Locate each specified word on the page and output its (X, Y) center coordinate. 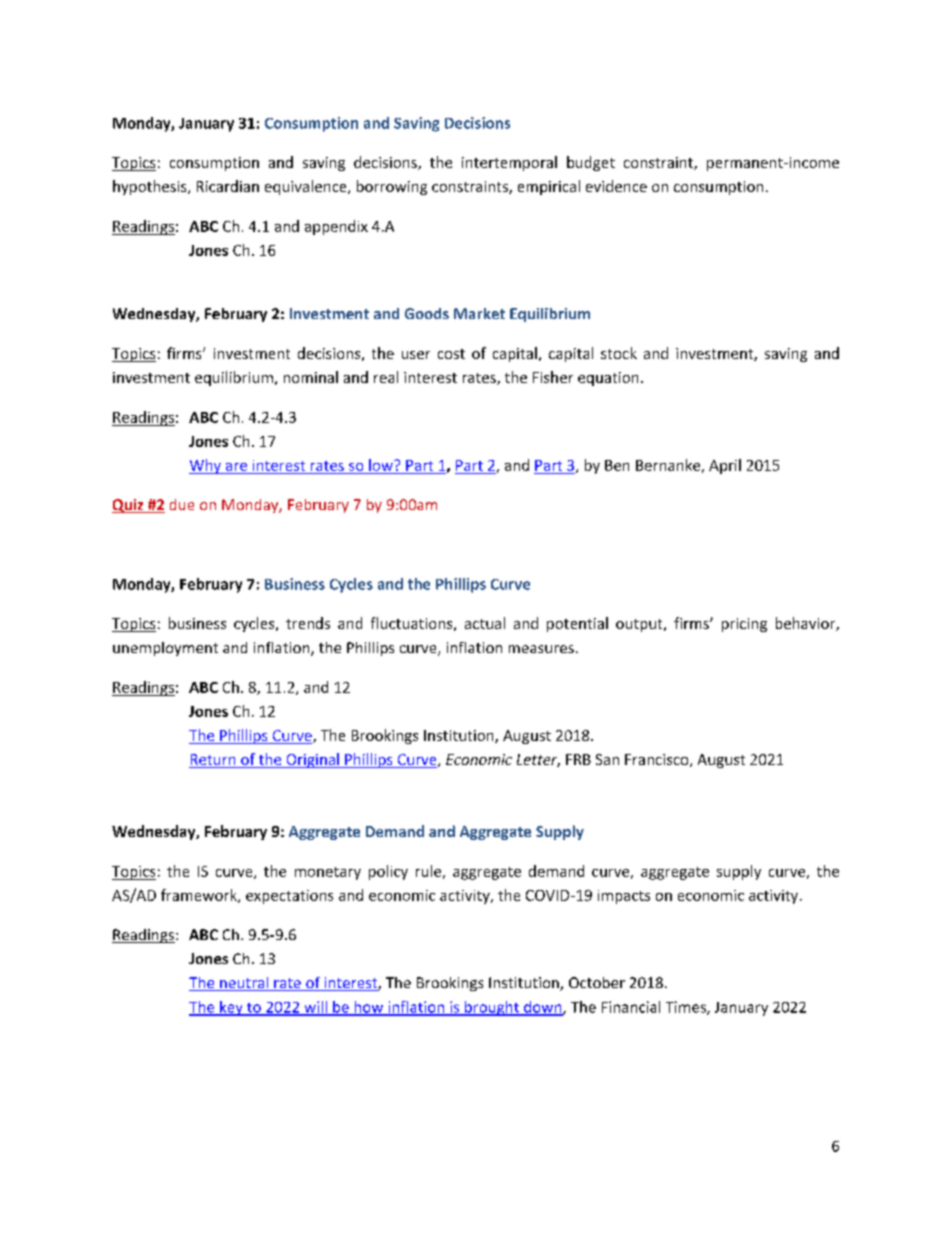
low (382, 465)
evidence (616, 186)
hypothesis (151, 187)
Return (213, 761)
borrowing (392, 187)
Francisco (658, 760)
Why (206, 466)
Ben (617, 465)
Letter (538, 760)
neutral (244, 984)
